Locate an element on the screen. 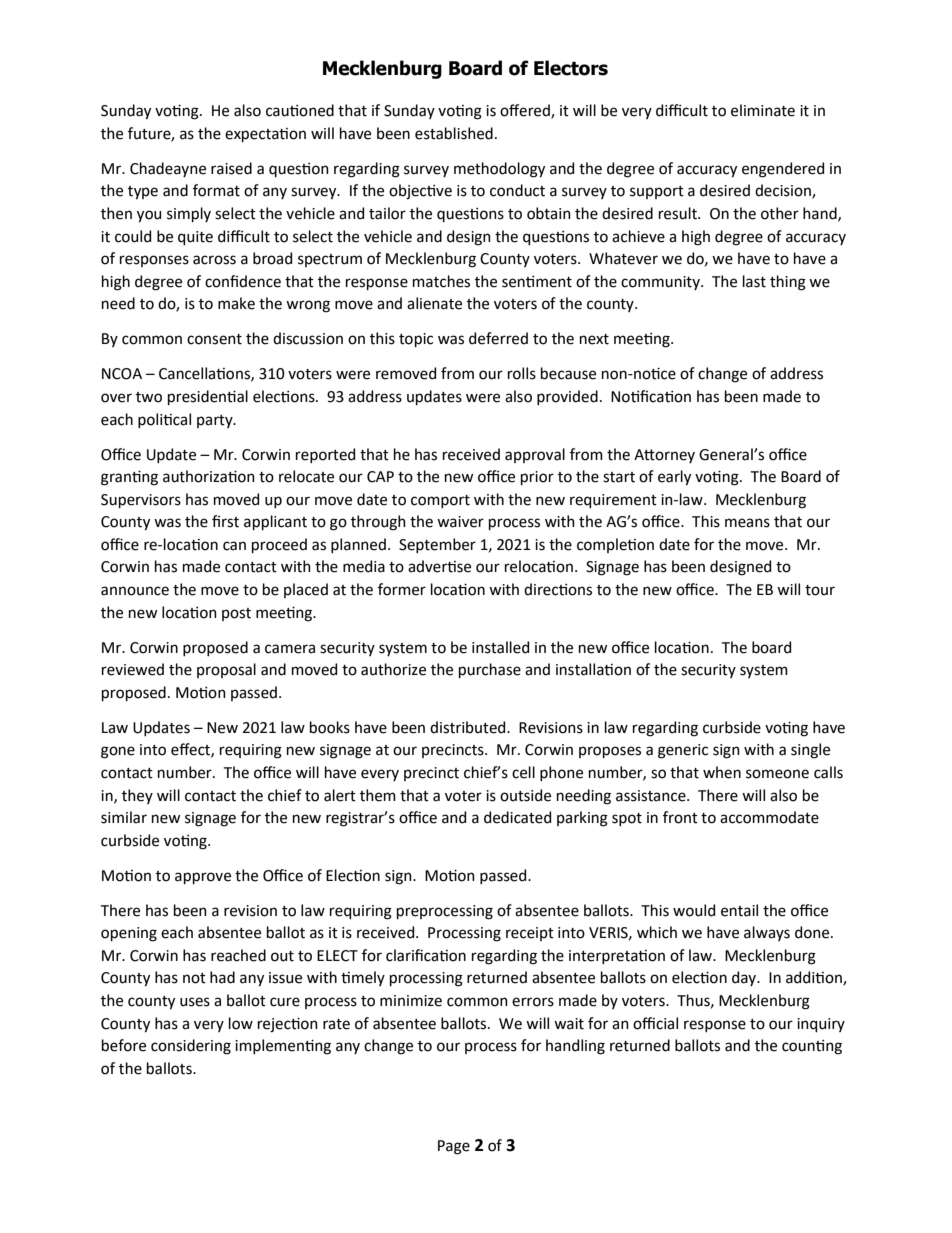 The image size is (952, 1233). when is located at coordinates (722, 772).
